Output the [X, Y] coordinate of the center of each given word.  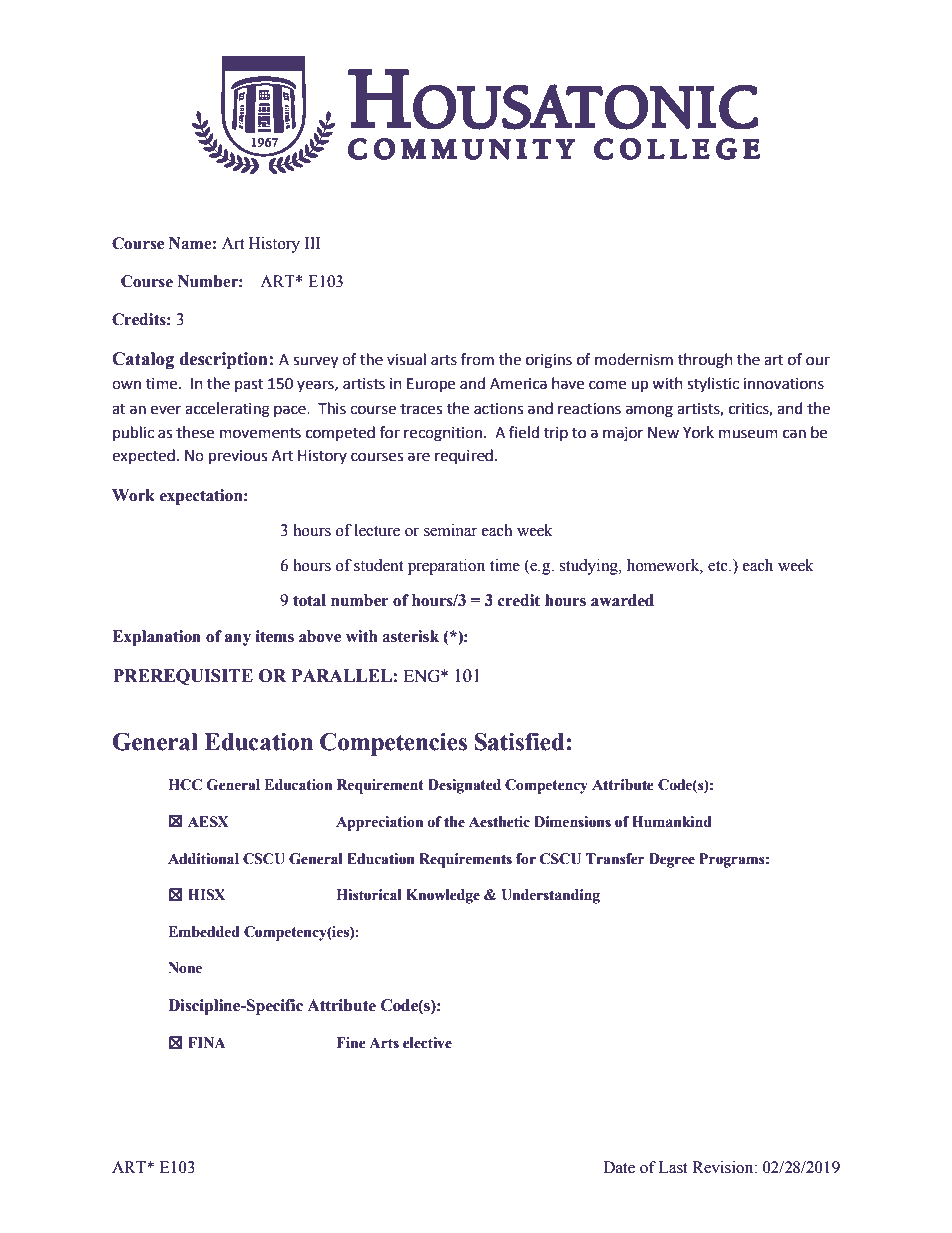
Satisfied [521, 742]
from [477, 359]
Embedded [204, 932]
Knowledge [443, 896]
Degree [672, 860]
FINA [207, 1042]
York [698, 432]
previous [238, 457]
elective [427, 1043]
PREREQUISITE [183, 677]
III [312, 243]
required [464, 456]
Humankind [672, 822]
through [705, 361]
